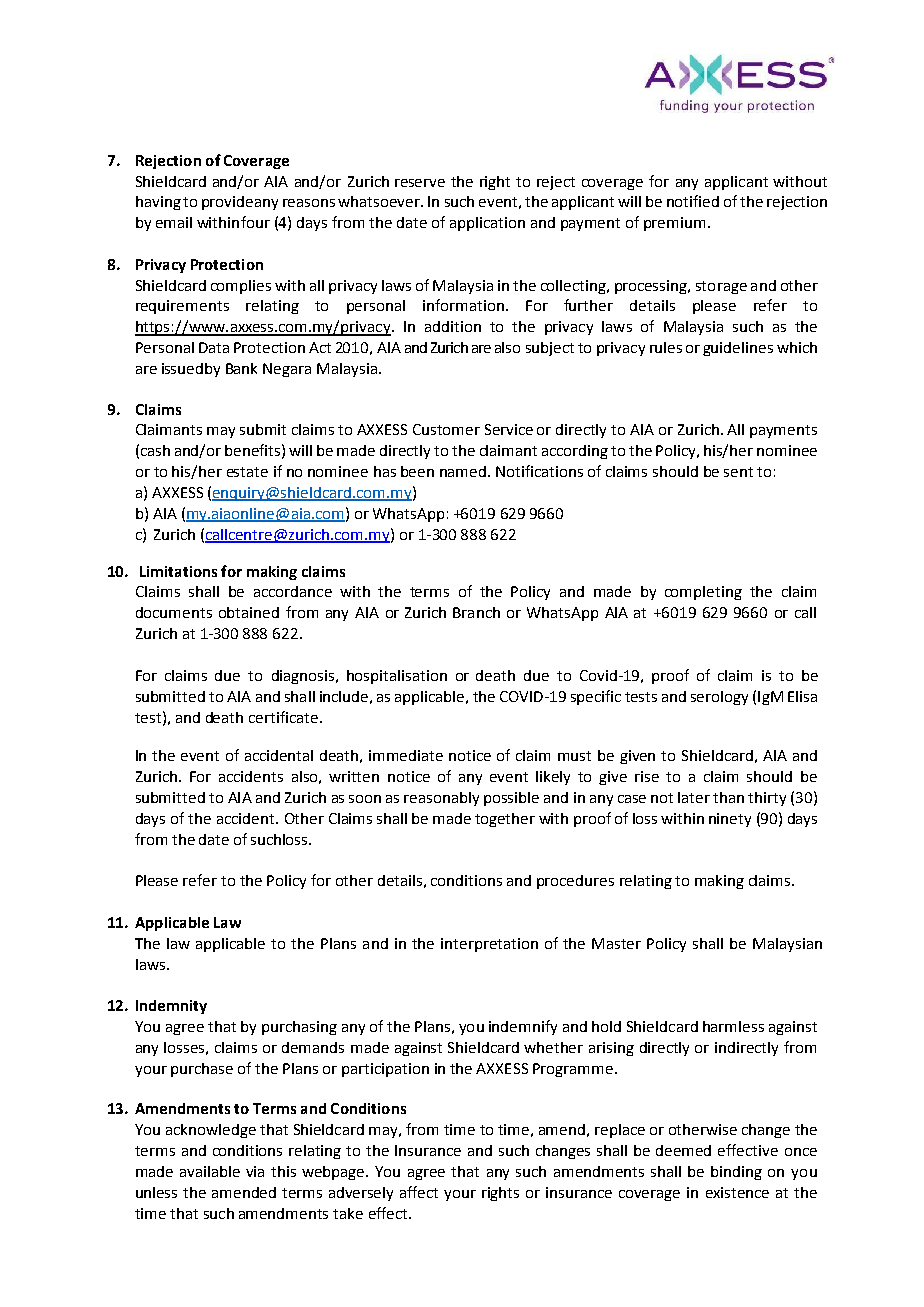  Describe the element at coordinates (733, 1026) in the screenshot. I see `harmless` at that location.
